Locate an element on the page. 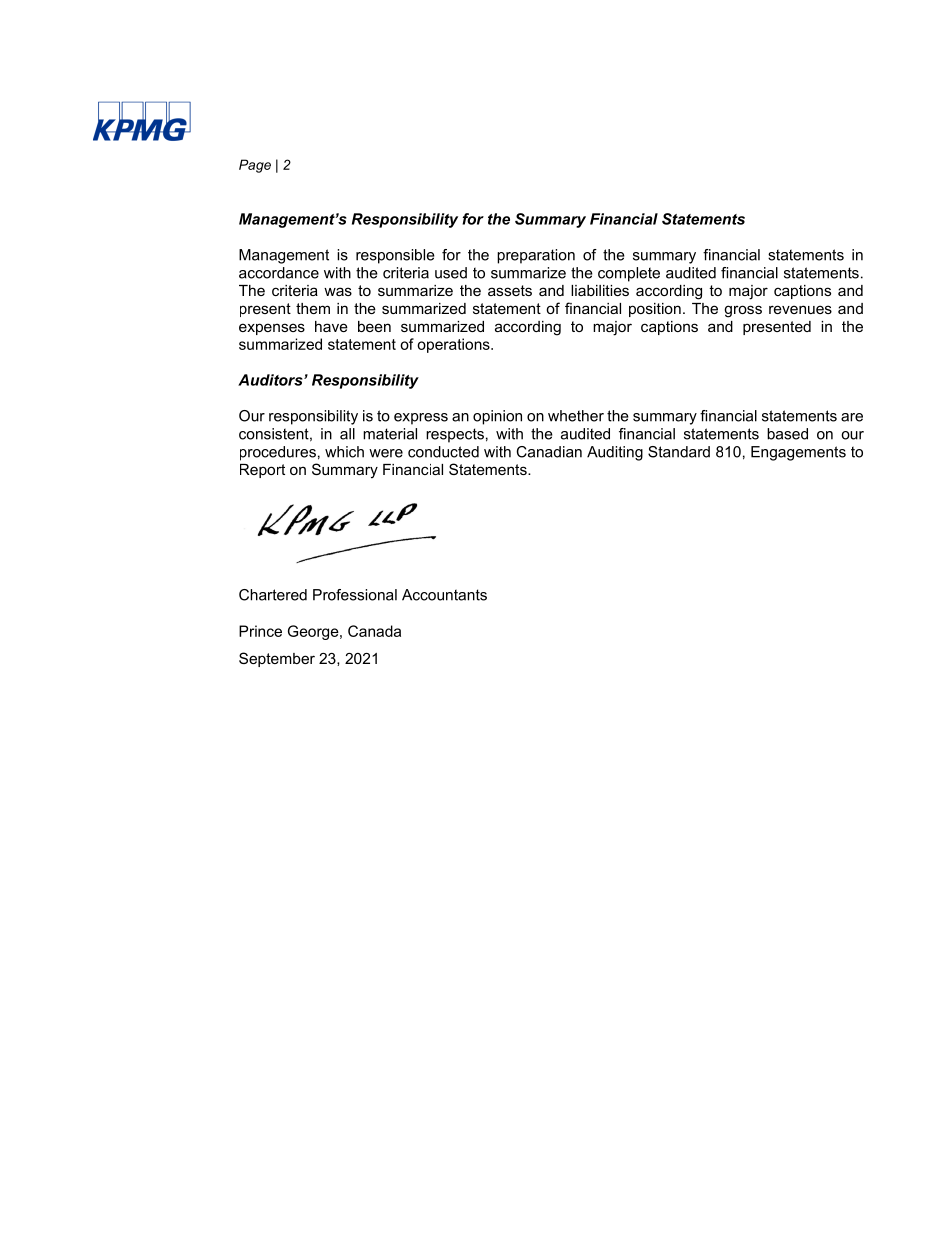  Professional is located at coordinates (355, 595).
